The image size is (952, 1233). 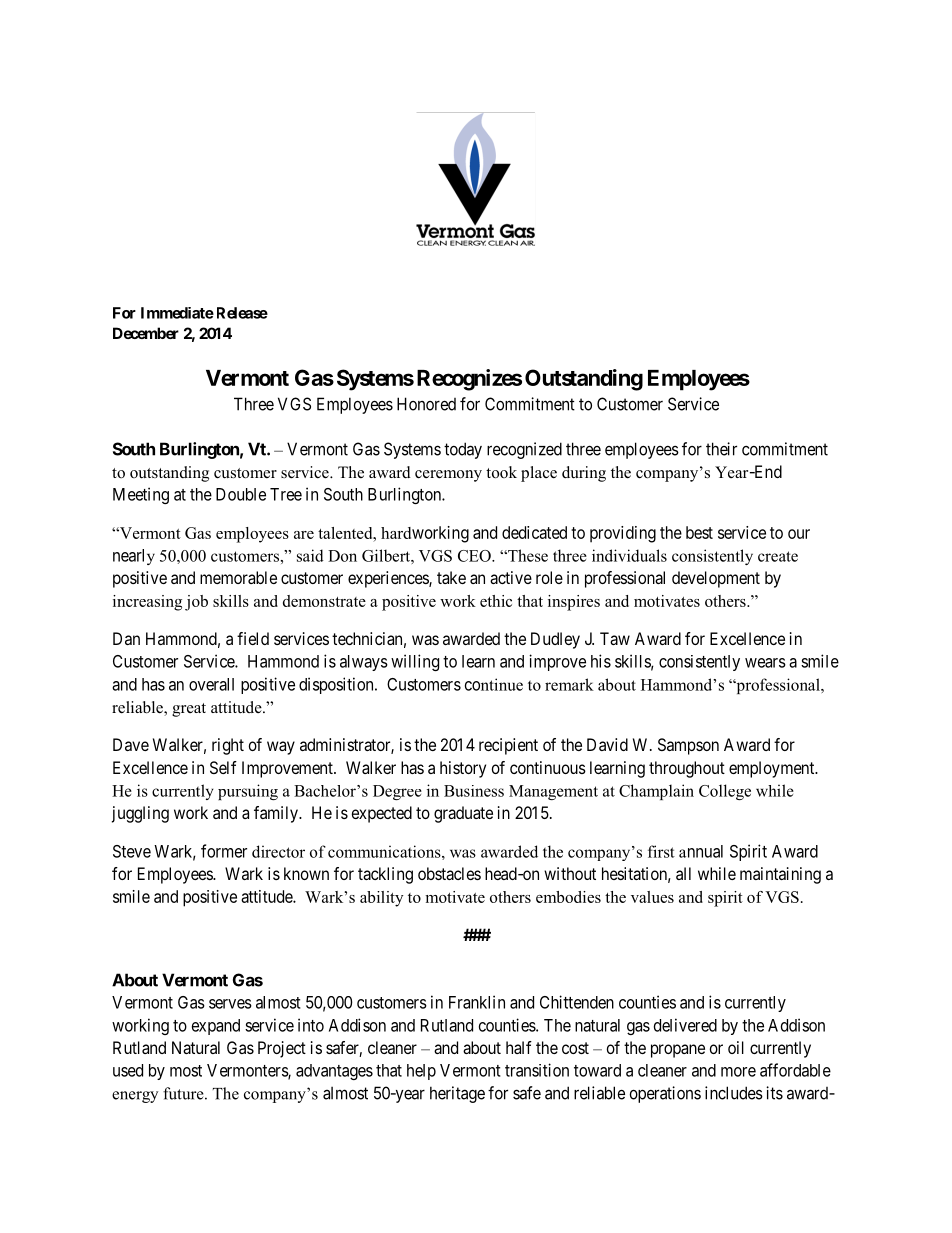 What do you see at coordinates (721, 449) in the screenshot?
I see `their` at bounding box center [721, 449].
